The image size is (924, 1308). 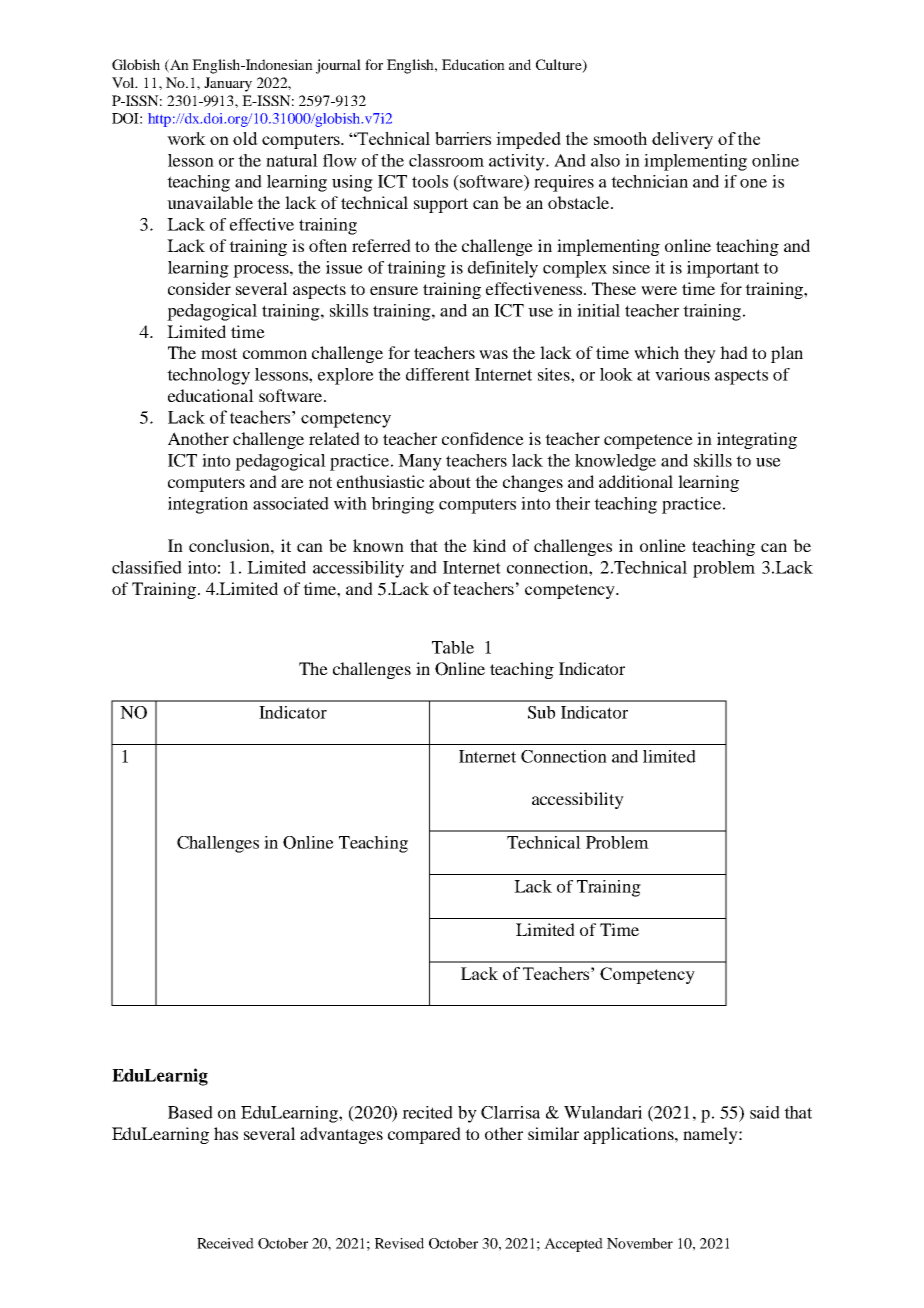 I want to click on about, so click(x=450, y=481).
